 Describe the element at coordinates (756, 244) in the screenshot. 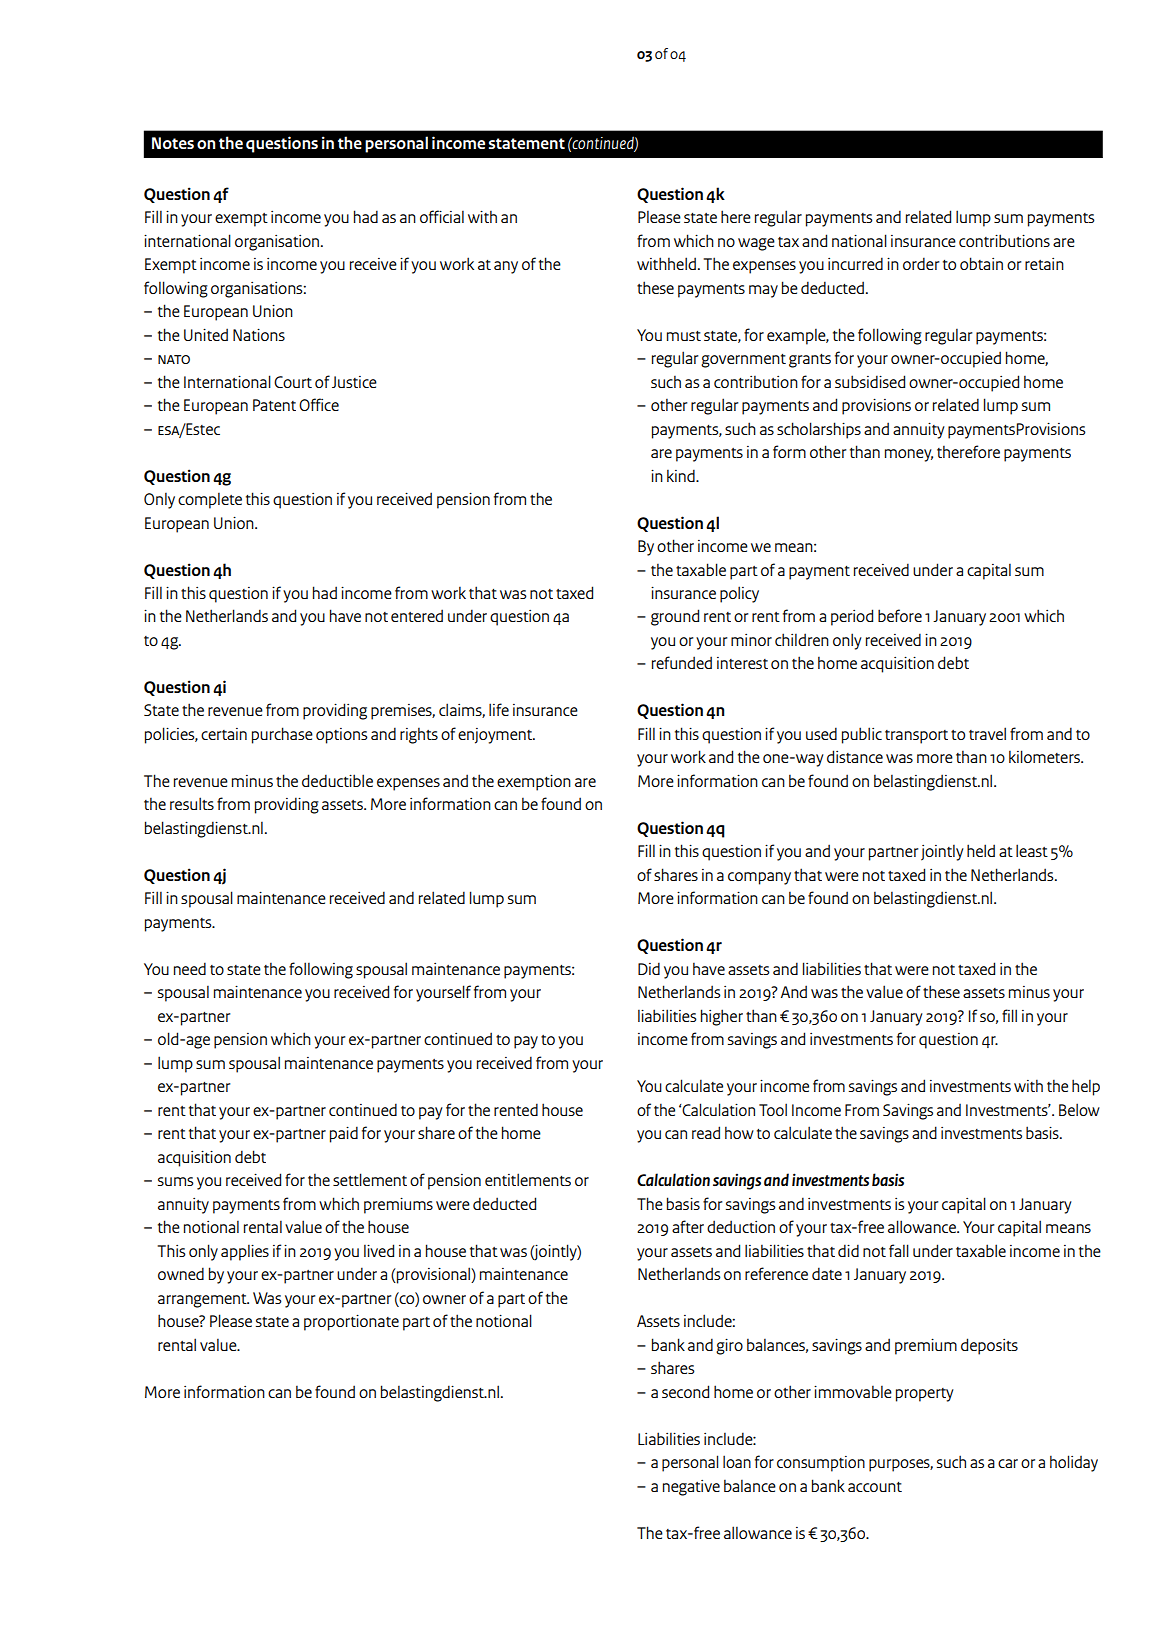

I see `wage` at that location.
